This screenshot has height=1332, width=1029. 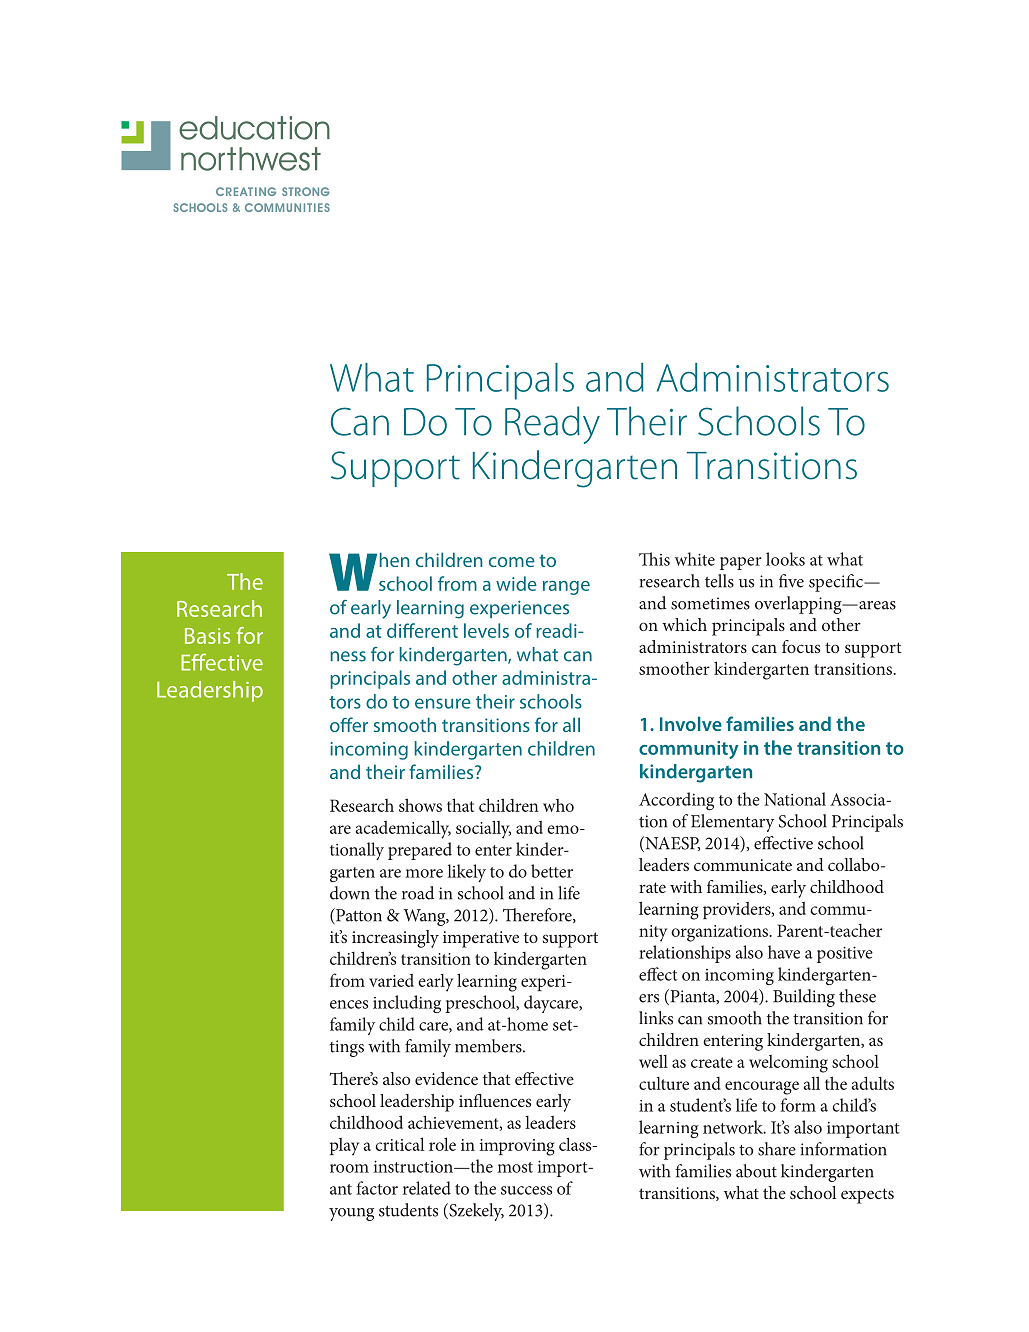 I want to click on who, so click(x=558, y=805).
